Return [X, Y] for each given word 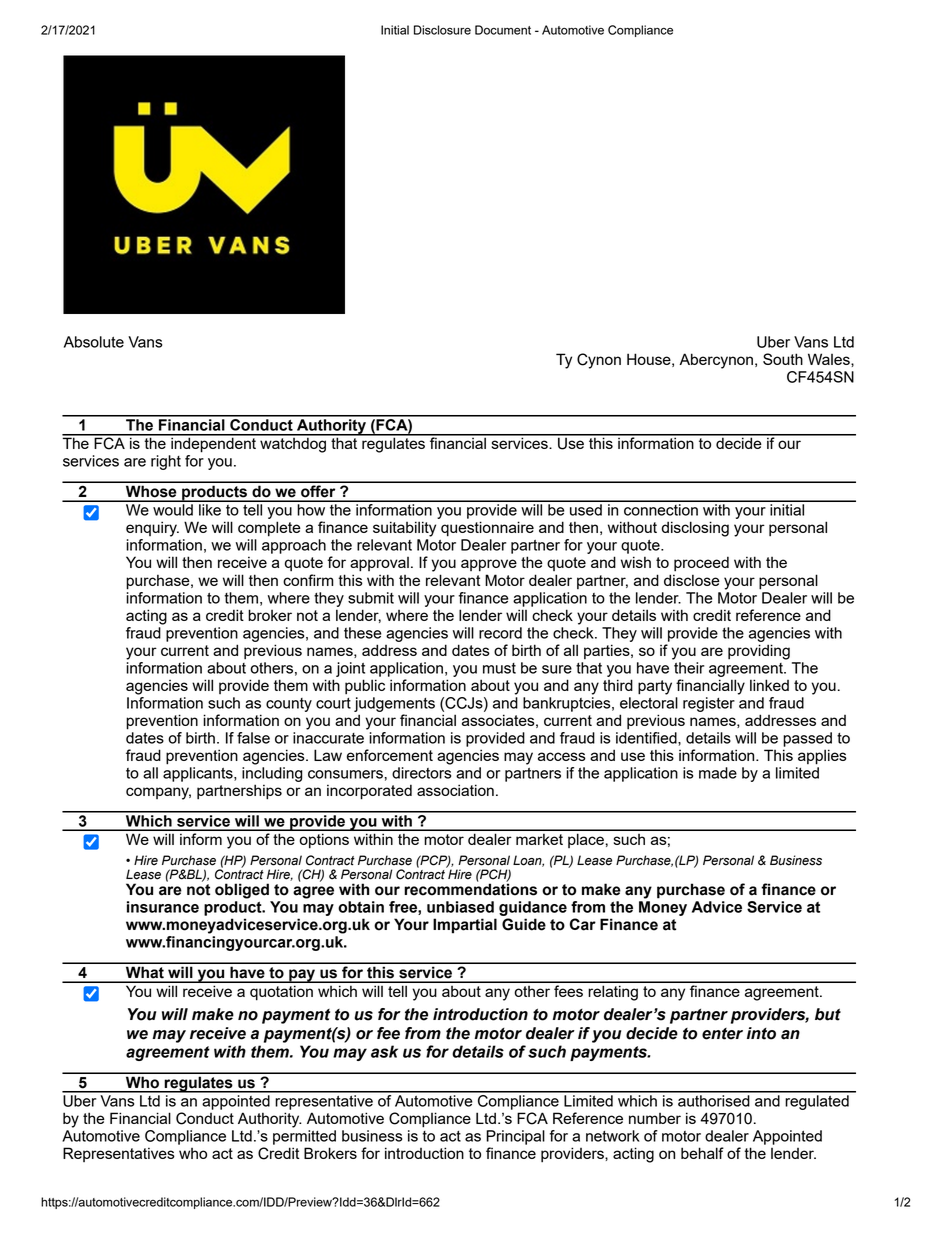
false [253, 738]
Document [503, 30]
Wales [830, 359]
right [166, 462]
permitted [304, 1137]
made [718, 773]
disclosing [695, 529]
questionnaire [487, 529]
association [455, 790]
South [783, 359]
